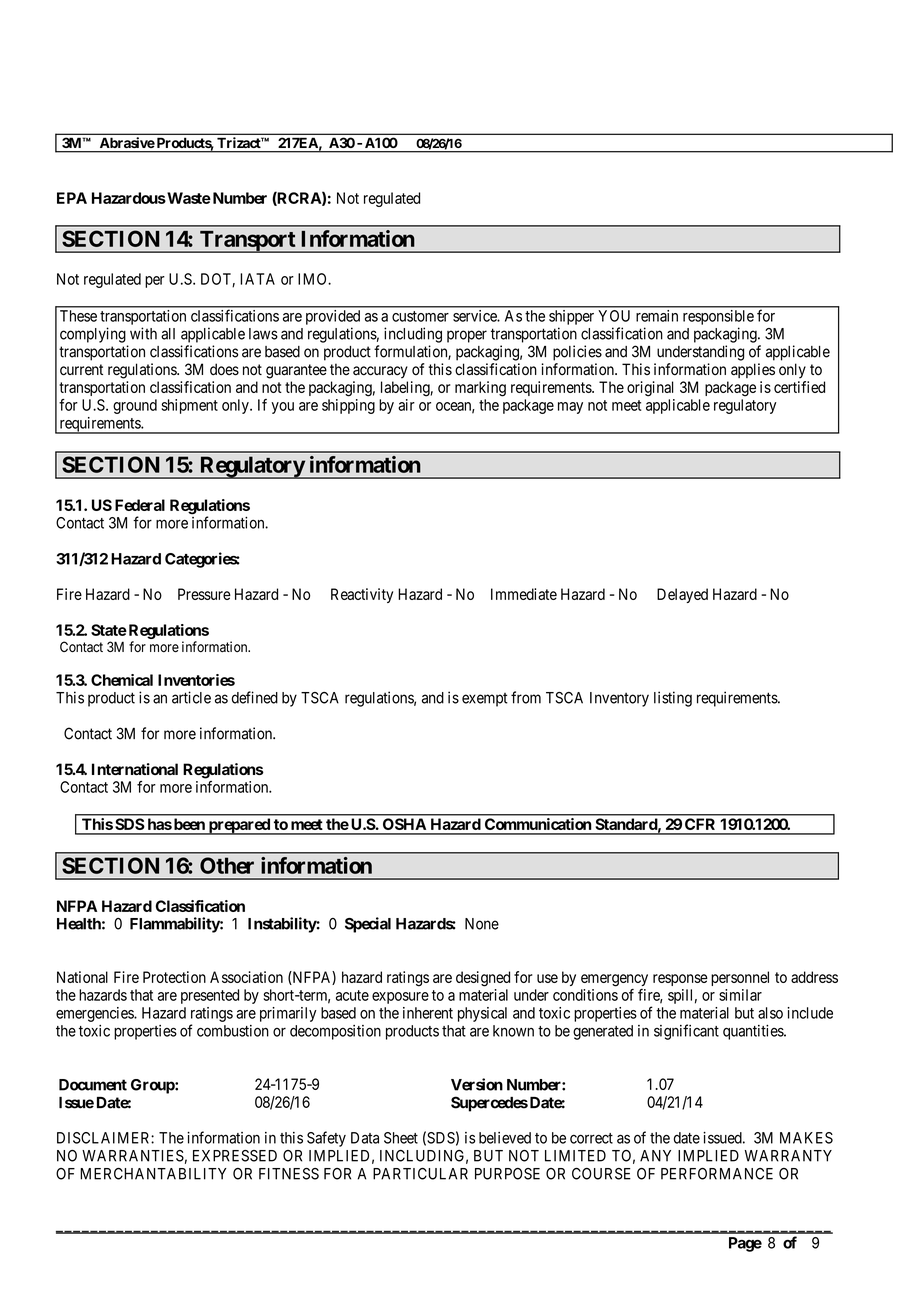 The width and height of the image is (924, 1308). What do you see at coordinates (133, 1156) in the image?
I see `WARRANTIES` at bounding box center [133, 1156].
